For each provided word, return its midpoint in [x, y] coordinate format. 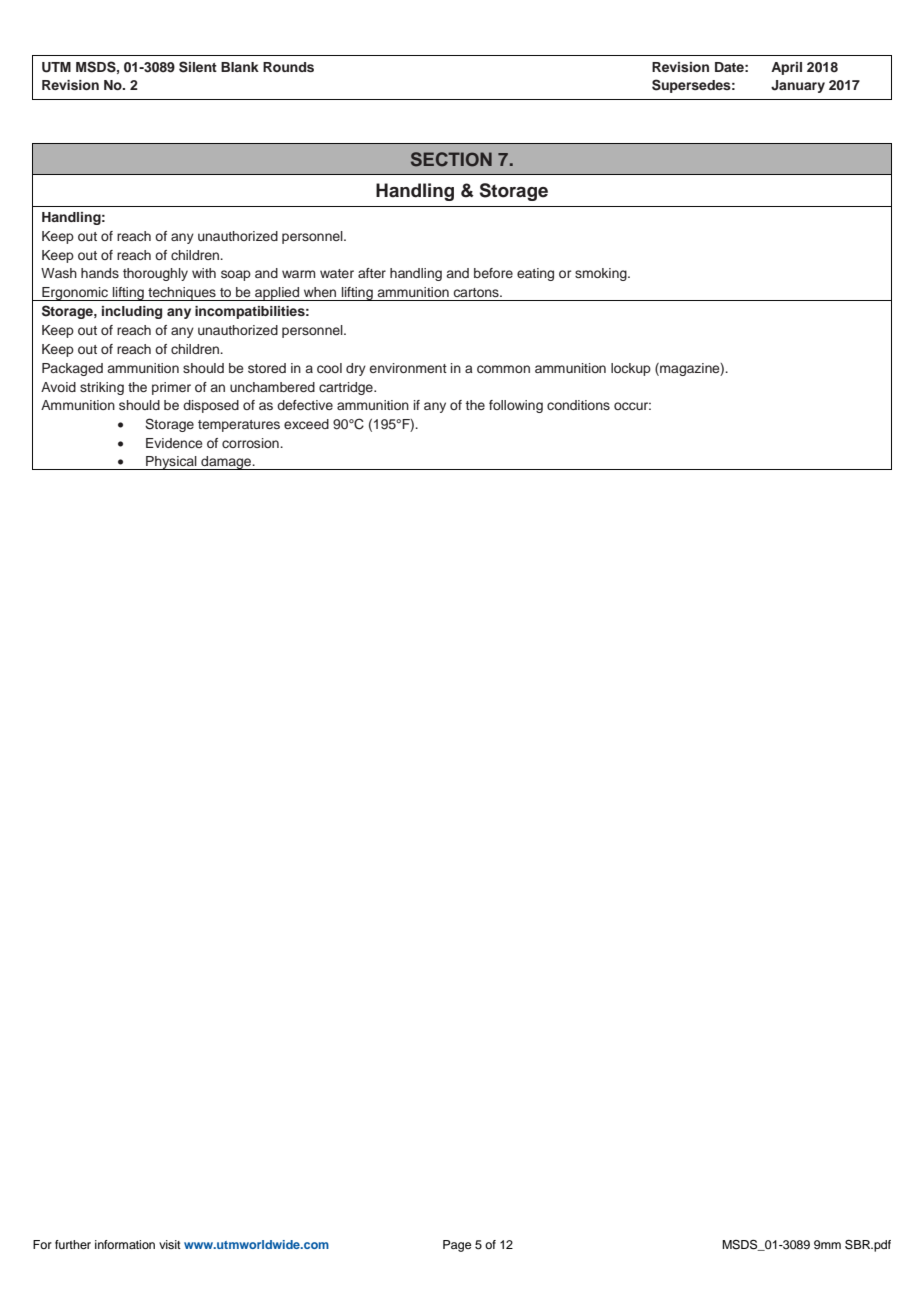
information [125, 1244]
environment [408, 368]
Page [457, 1246]
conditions [578, 405]
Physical [171, 463]
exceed [306, 424]
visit [170, 1244]
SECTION [451, 159]
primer [171, 388]
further [73, 1244]
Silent [198, 67]
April [786, 68]
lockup [631, 369]
